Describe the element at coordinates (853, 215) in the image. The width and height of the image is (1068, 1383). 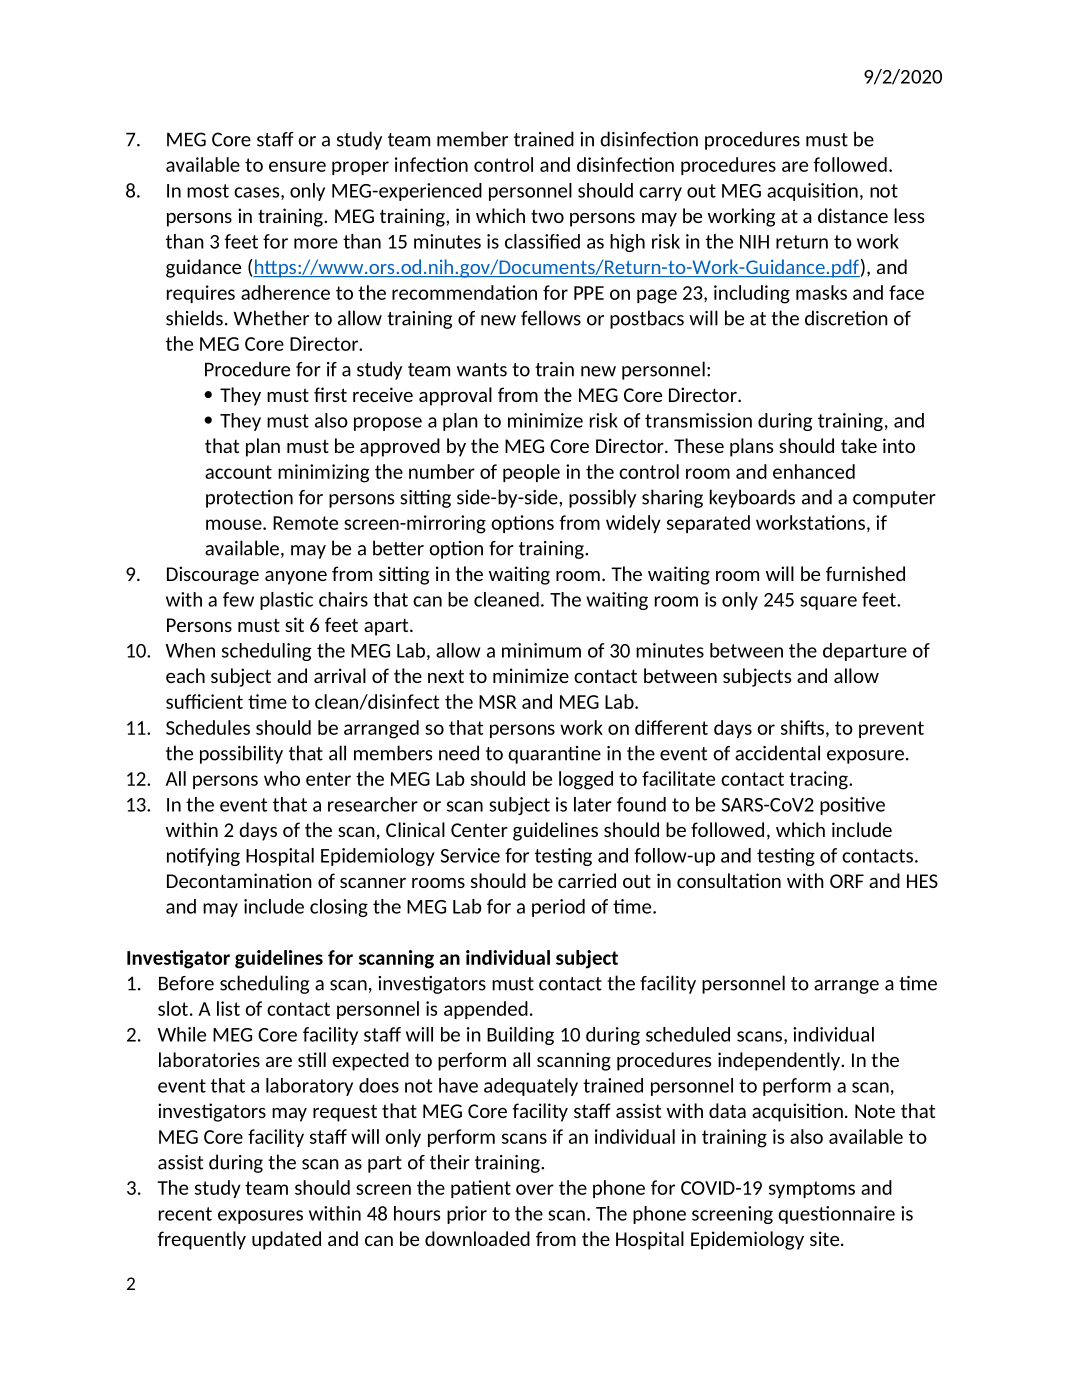
I see `distance` at that location.
